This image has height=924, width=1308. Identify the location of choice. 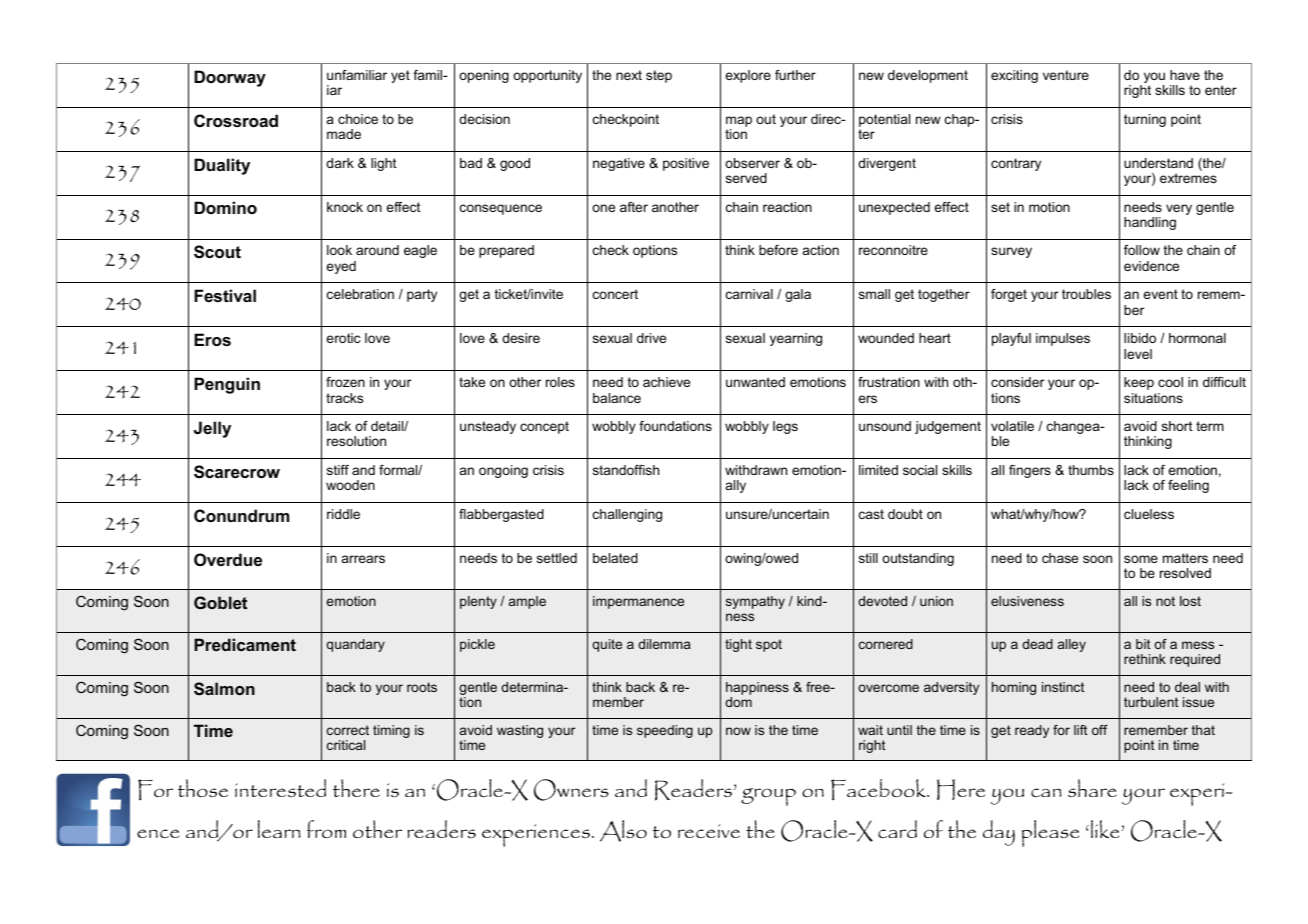
(358, 119).
